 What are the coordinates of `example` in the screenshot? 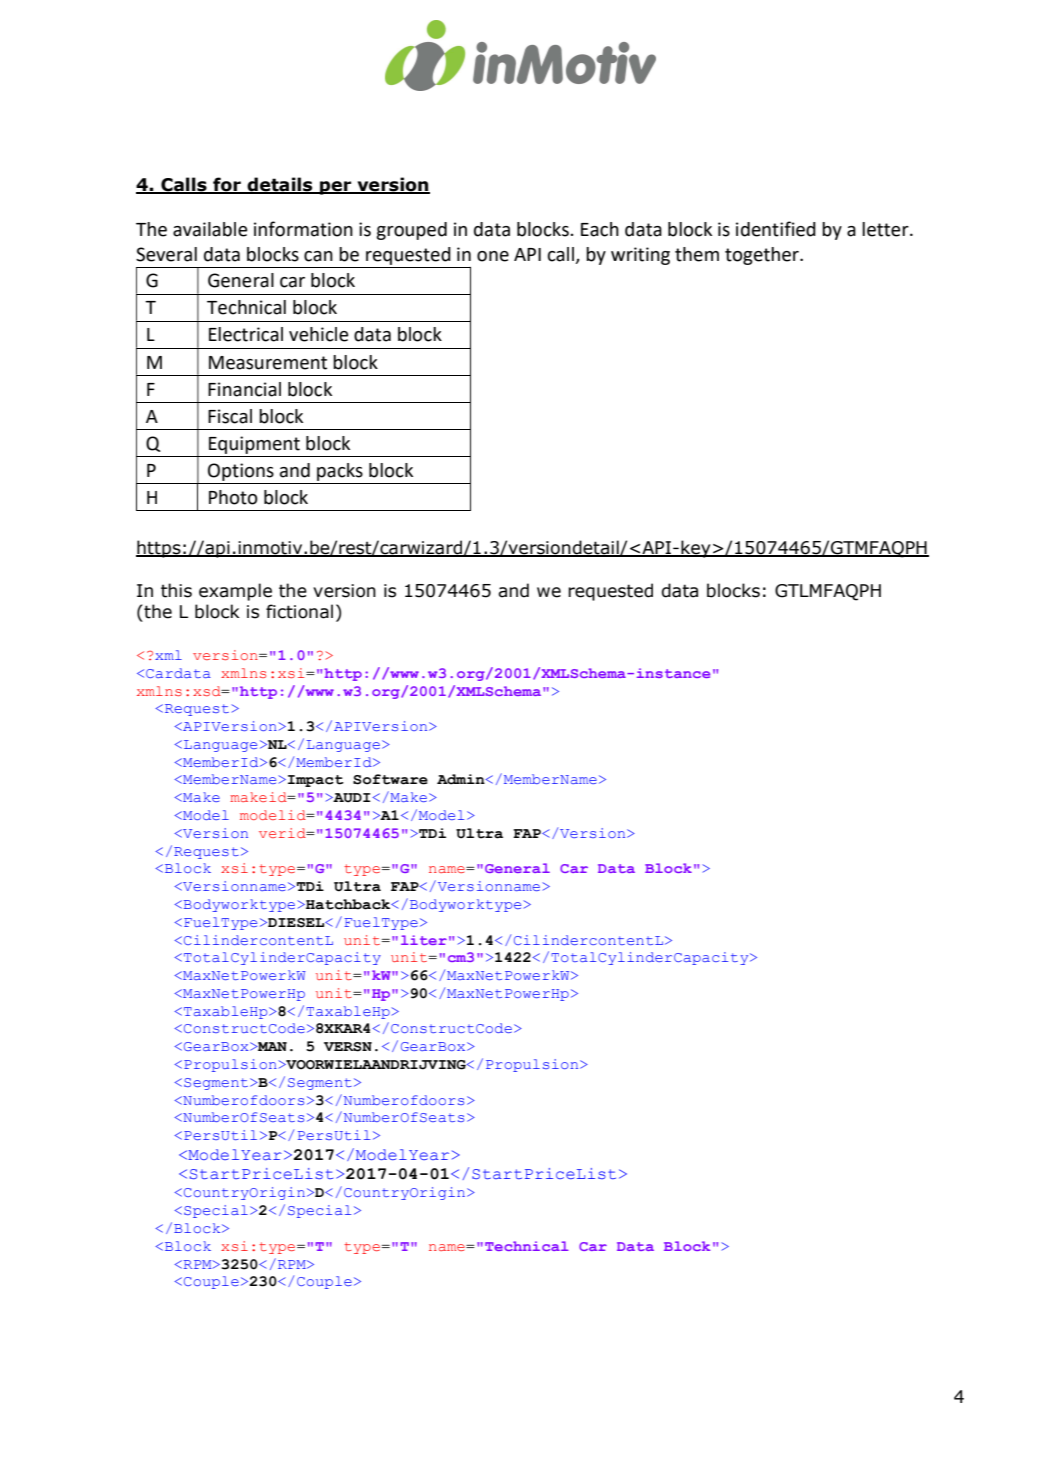 It's located at (235, 592).
